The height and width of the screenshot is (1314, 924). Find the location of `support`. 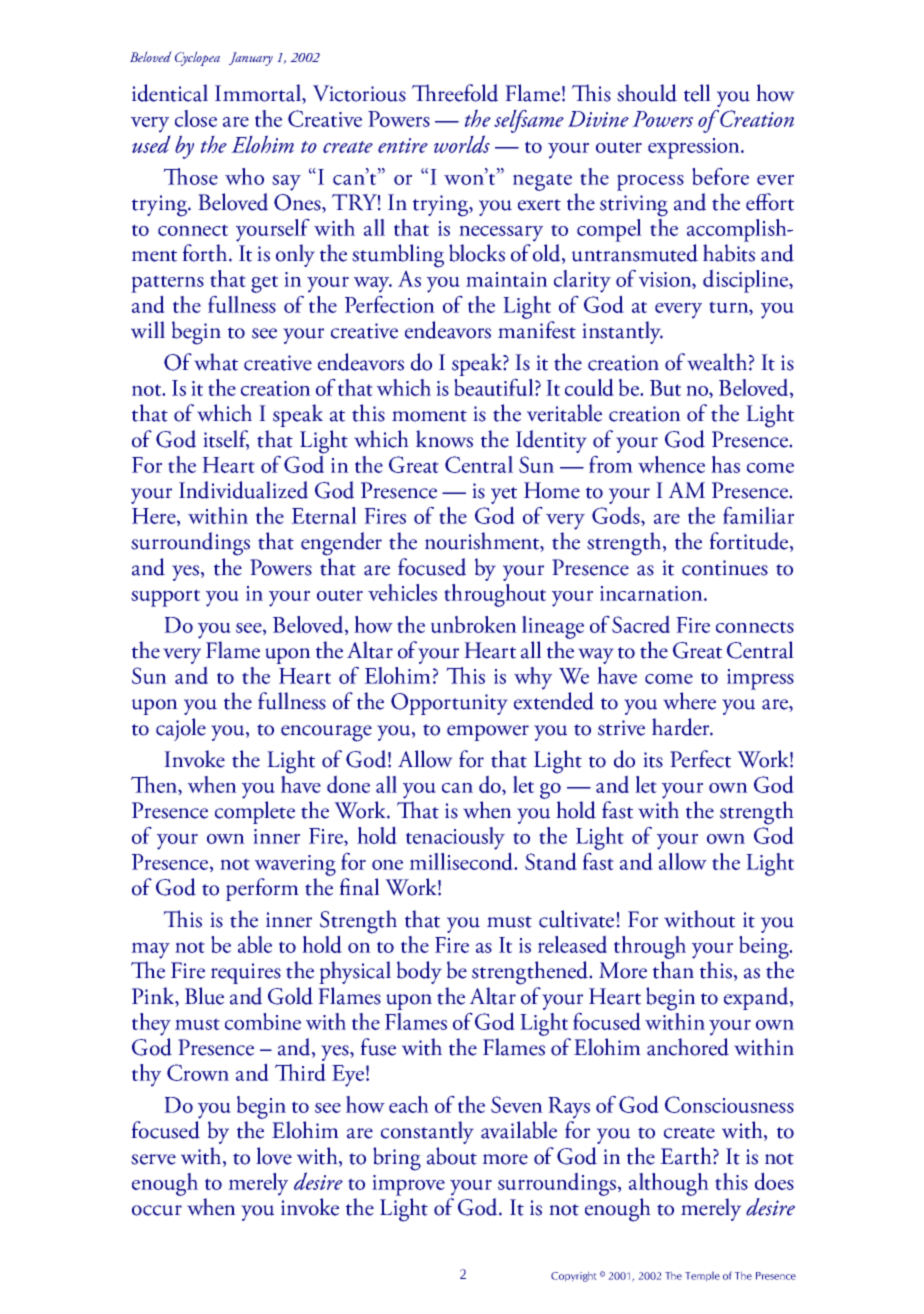

support is located at coordinates (165, 598).
